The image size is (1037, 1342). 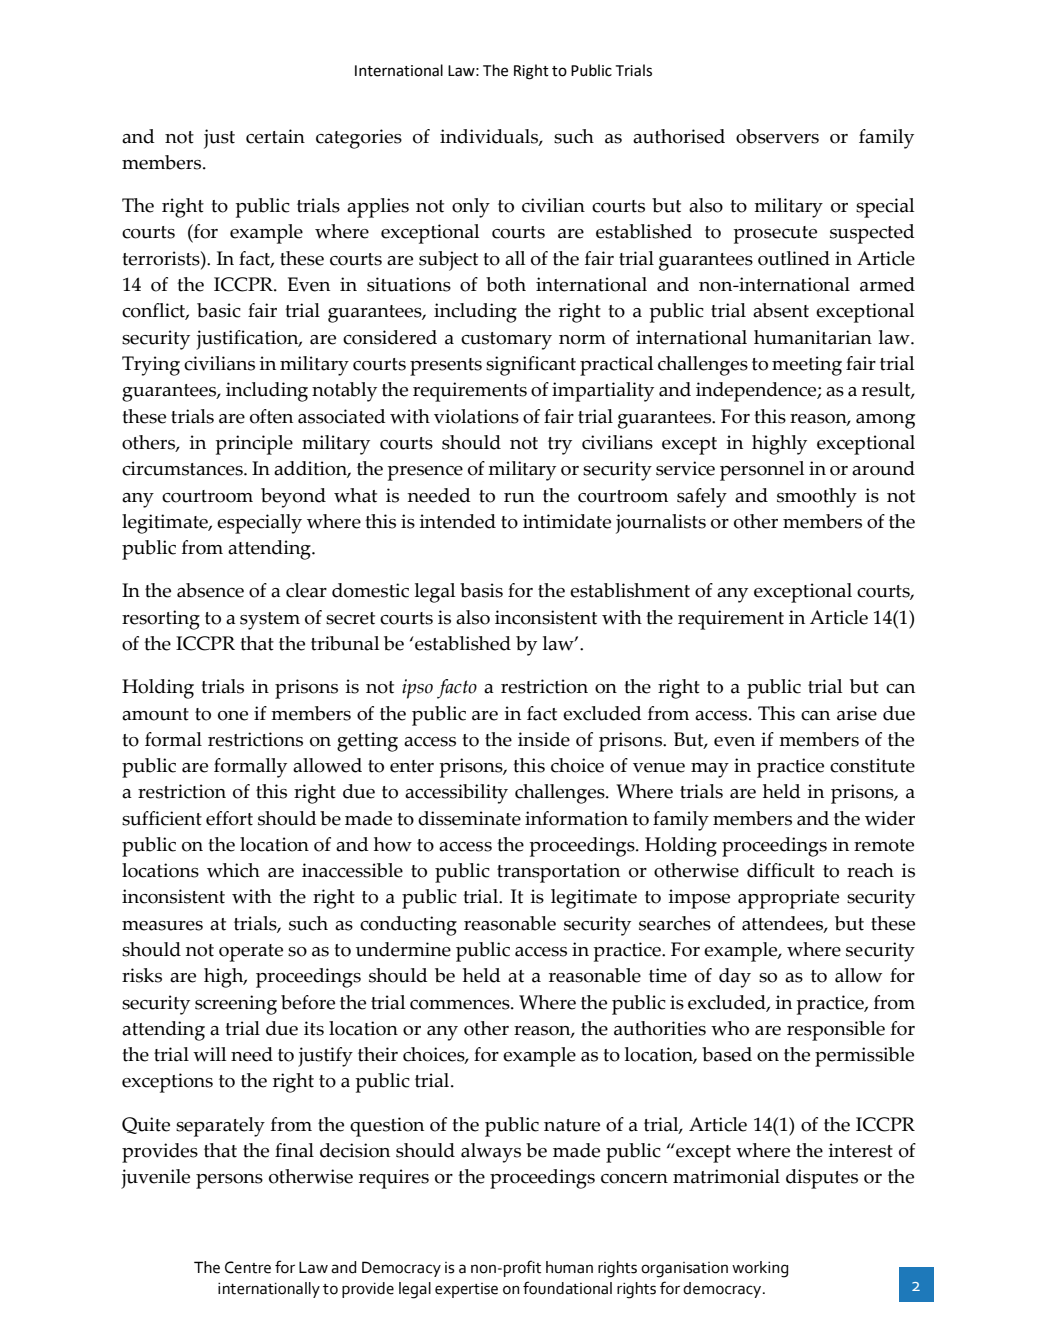 I want to click on working, so click(x=760, y=1269).
